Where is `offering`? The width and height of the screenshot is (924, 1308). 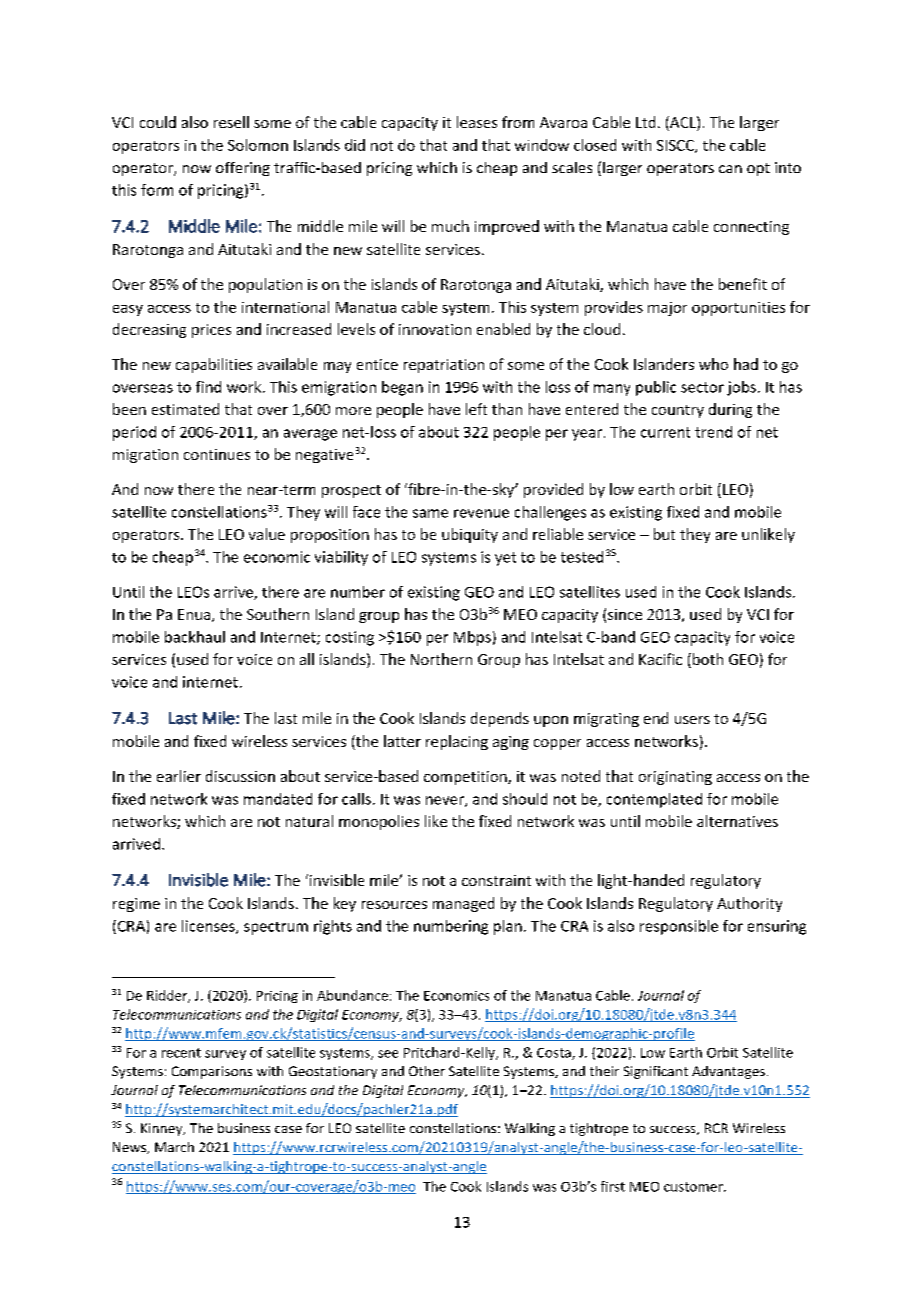
offering is located at coordinates (243, 169).
